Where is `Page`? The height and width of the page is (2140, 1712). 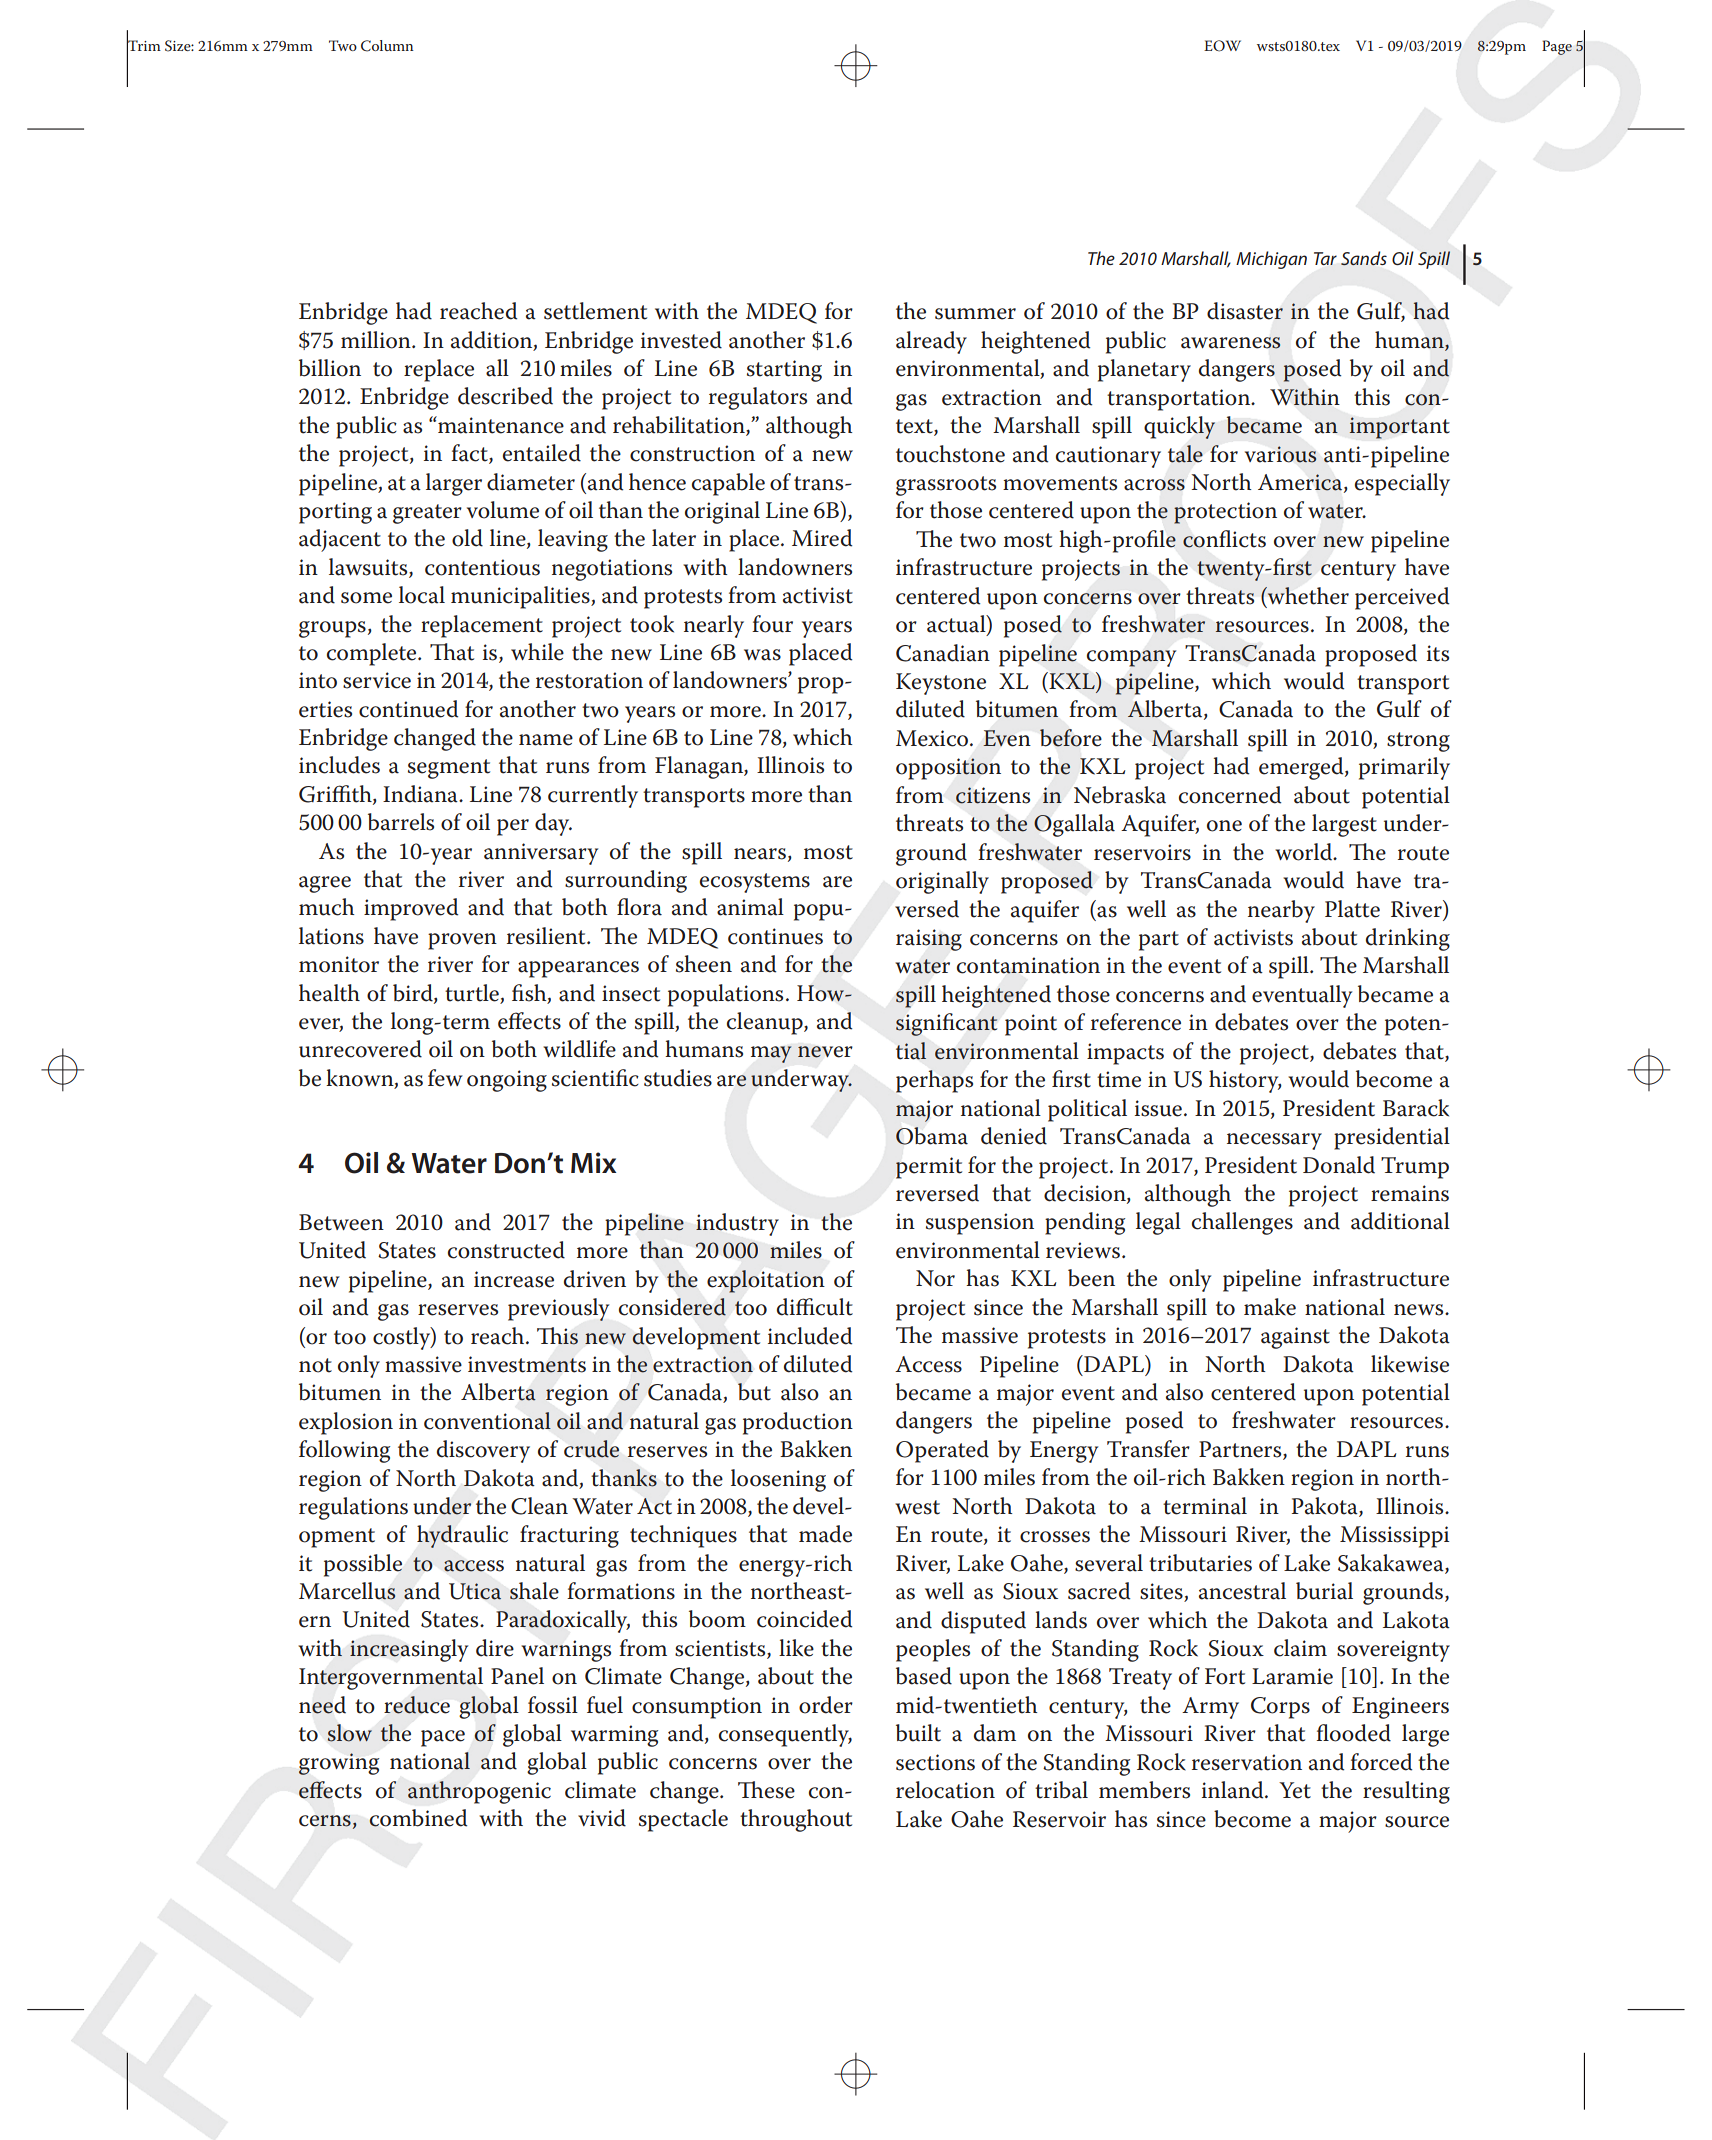 Page is located at coordinates (1557, 47).
